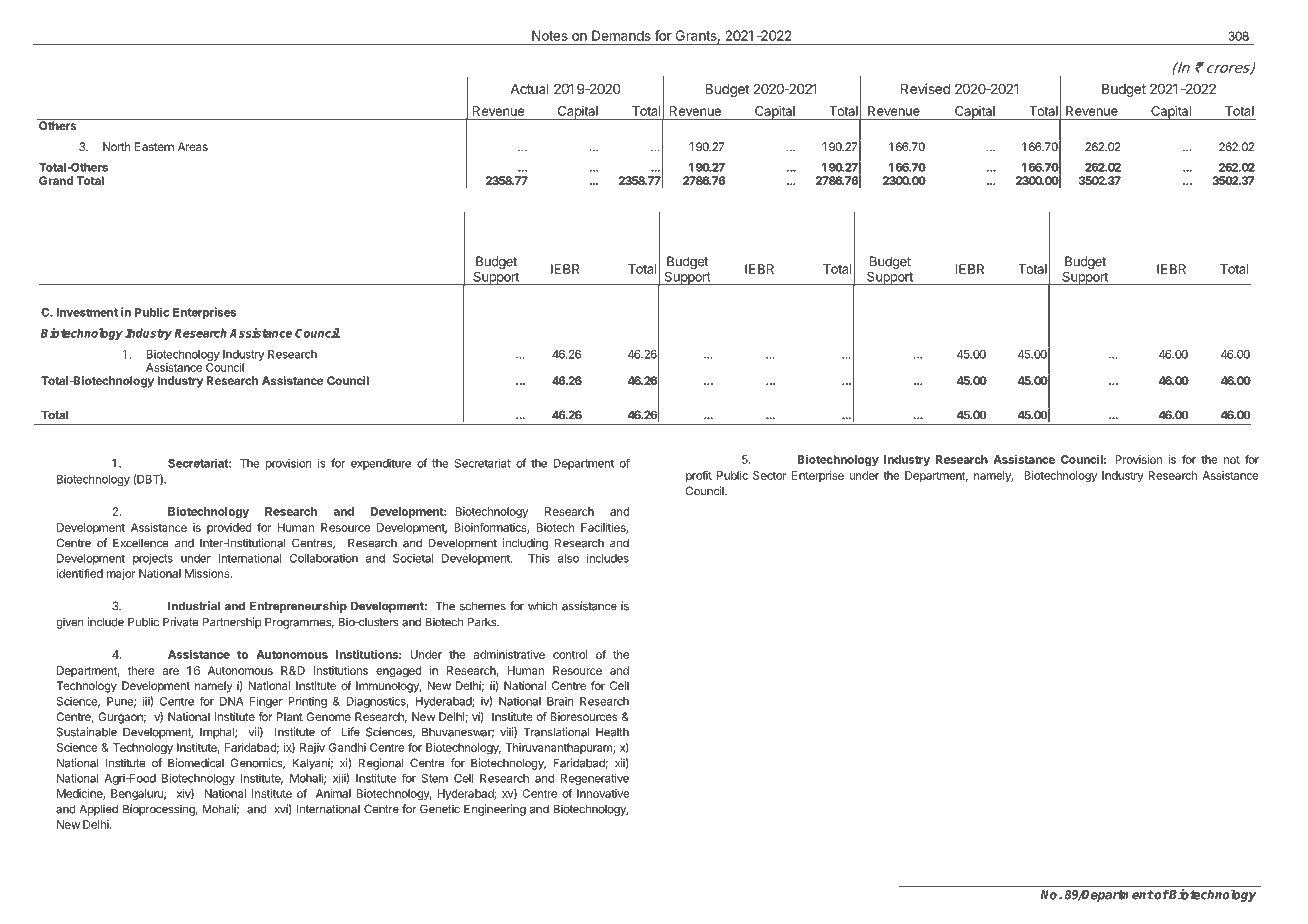 The height and width of the page is (924, 1308). What do you see at coordinates (381, 464) in the page?
I see `expenditure` at bounding box center [381, 464].
